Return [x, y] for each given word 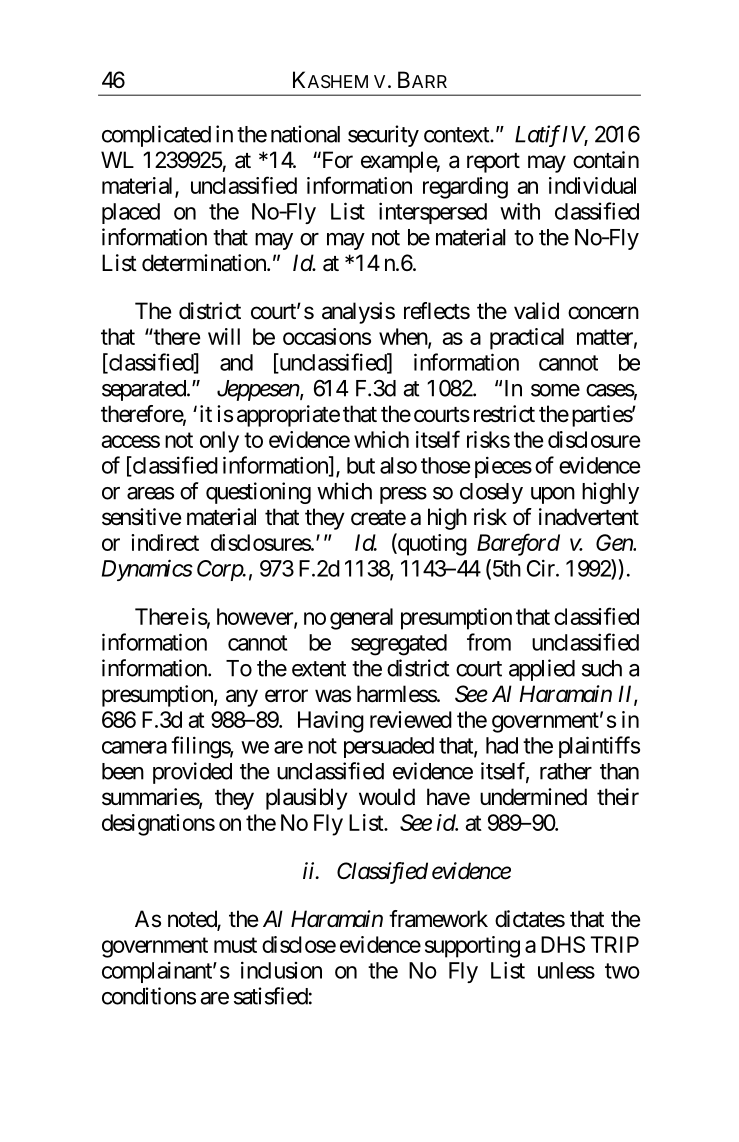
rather [566, 771]
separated [144, 390]
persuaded [389, 747]
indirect [165, 542]
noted [193, 920]
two [622, 971]
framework [438, 919]
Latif [538, 136]
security [383, 136]
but [361, 465]
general [361, 619]
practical [527, 339]
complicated [156, 136]
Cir [542, 568]
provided [192, 773]
